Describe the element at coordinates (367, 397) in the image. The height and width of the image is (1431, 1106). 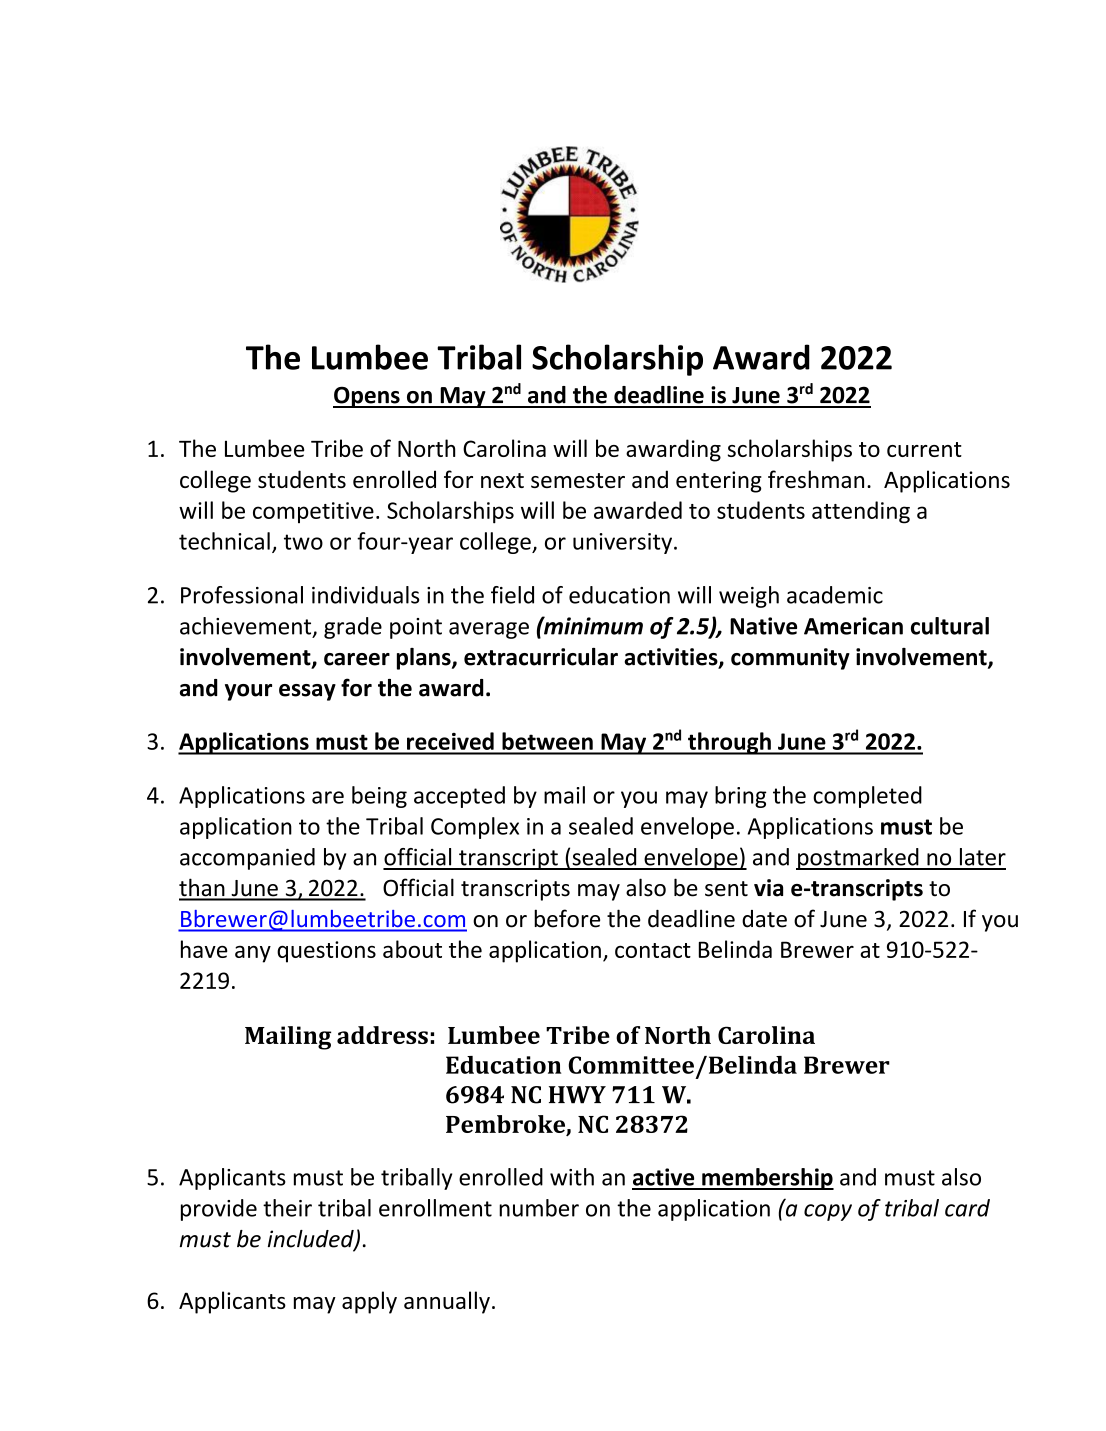
I see `Opens` at that location.
